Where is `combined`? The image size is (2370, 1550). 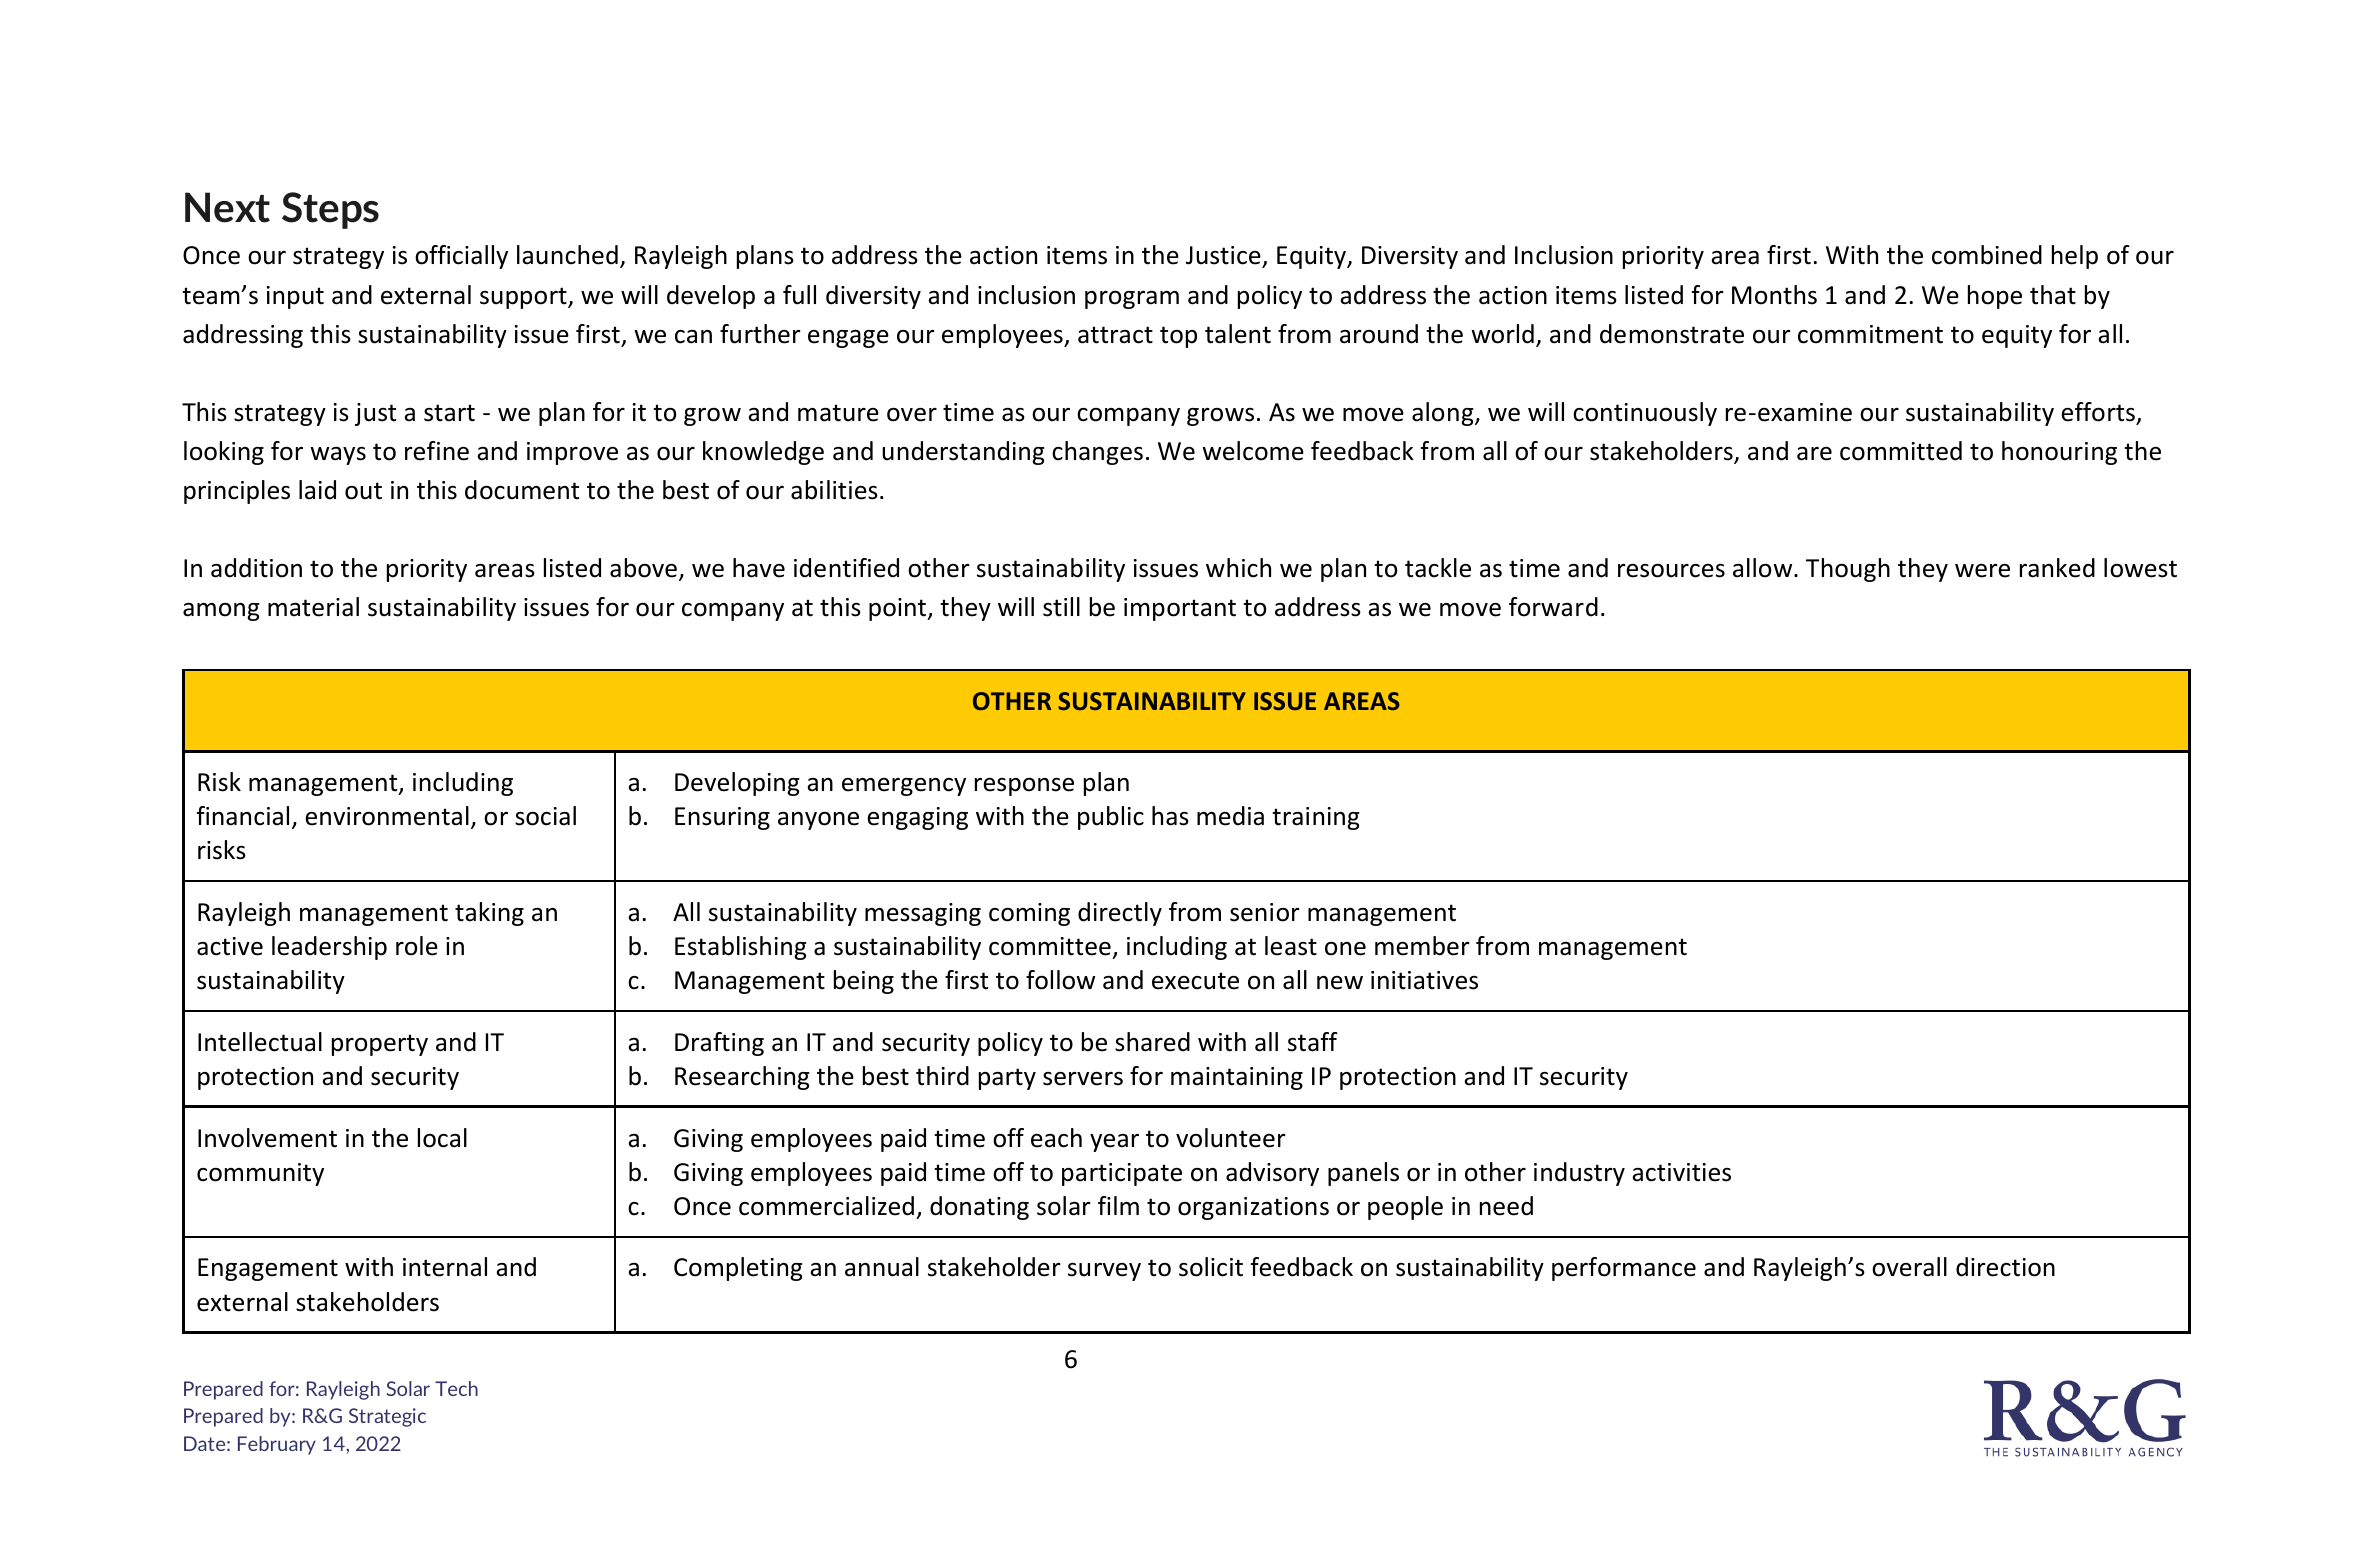
combined is located at coordinates (1987, 255).
